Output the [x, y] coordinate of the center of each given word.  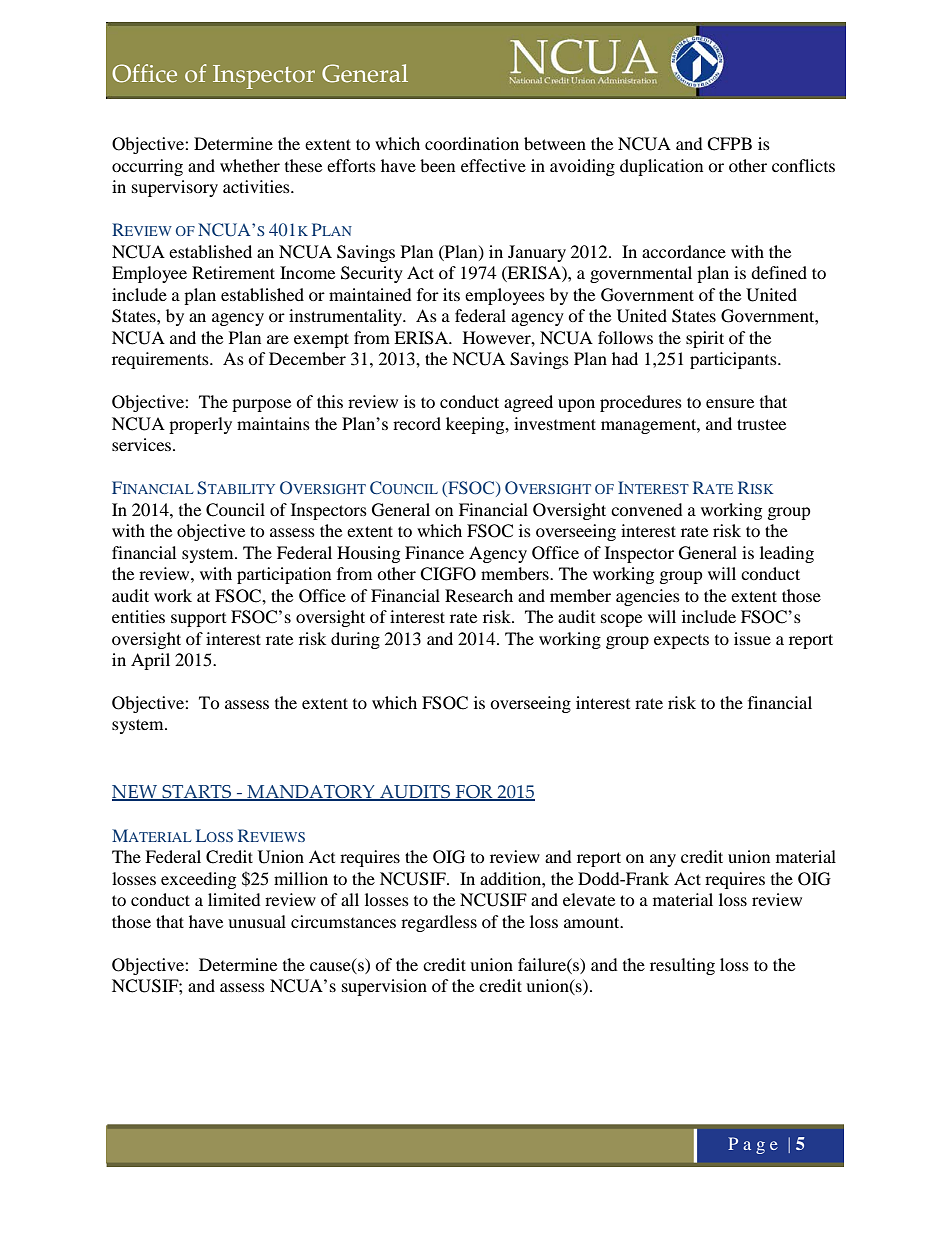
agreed [528, 403]
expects [681, 642]
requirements [161, 360]
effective [493, 165]
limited [234, 899]
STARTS [197, 793]
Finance [434, 552]
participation [284, 575]
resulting [682, 966]
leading [787, 554]
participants [734, 360]
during [355, 640]
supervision [384, 987]
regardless [439, 923]
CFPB [729, 144]
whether [250, 165]
